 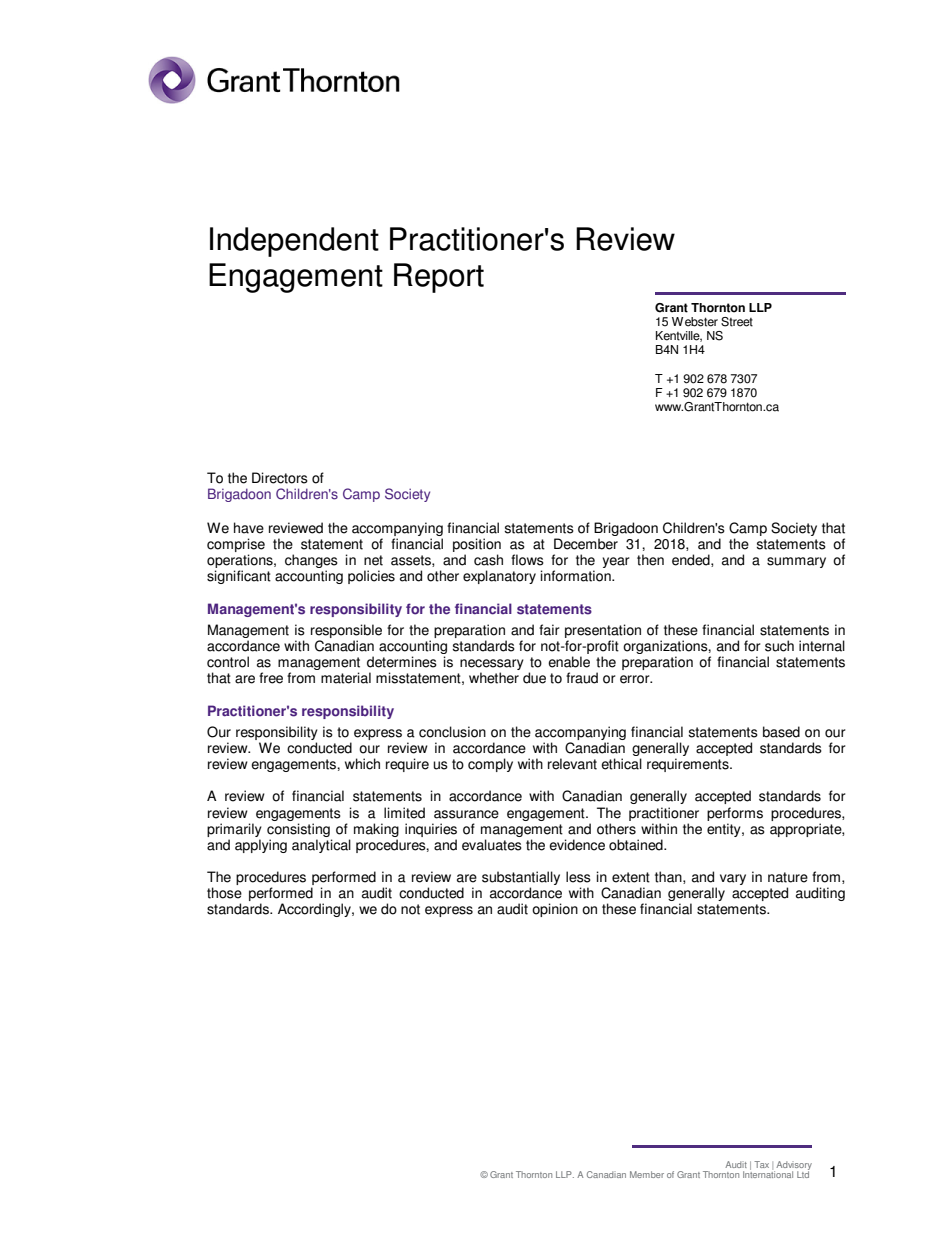 What do you see at coordinates (224, 893) in the screenshot?
I see `those` at bounding box center [224, 893].
